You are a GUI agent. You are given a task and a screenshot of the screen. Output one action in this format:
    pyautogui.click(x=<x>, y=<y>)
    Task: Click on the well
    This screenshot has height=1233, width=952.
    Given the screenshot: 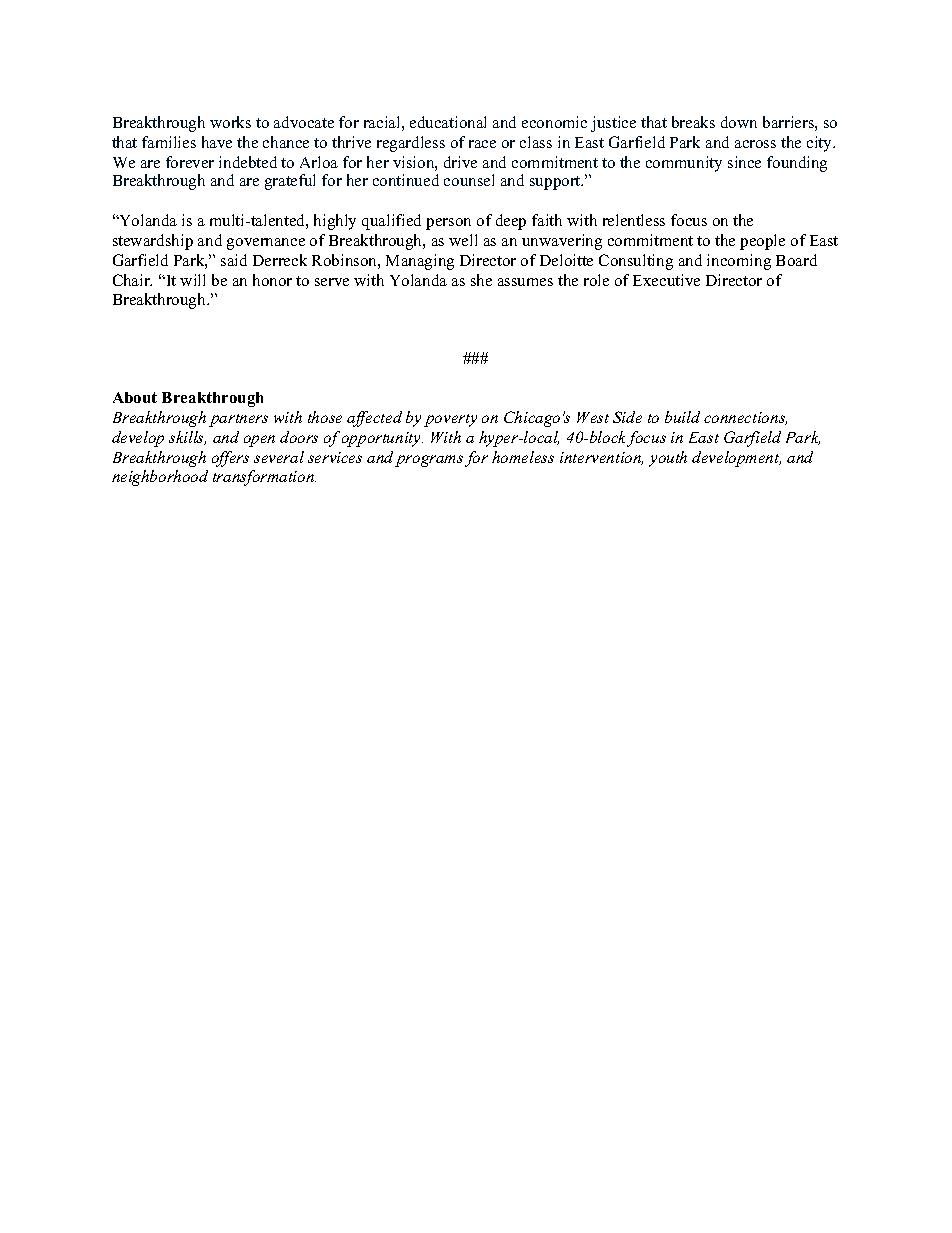 What is the action you would take?
    pyautogui.click(x=463, y=240)
